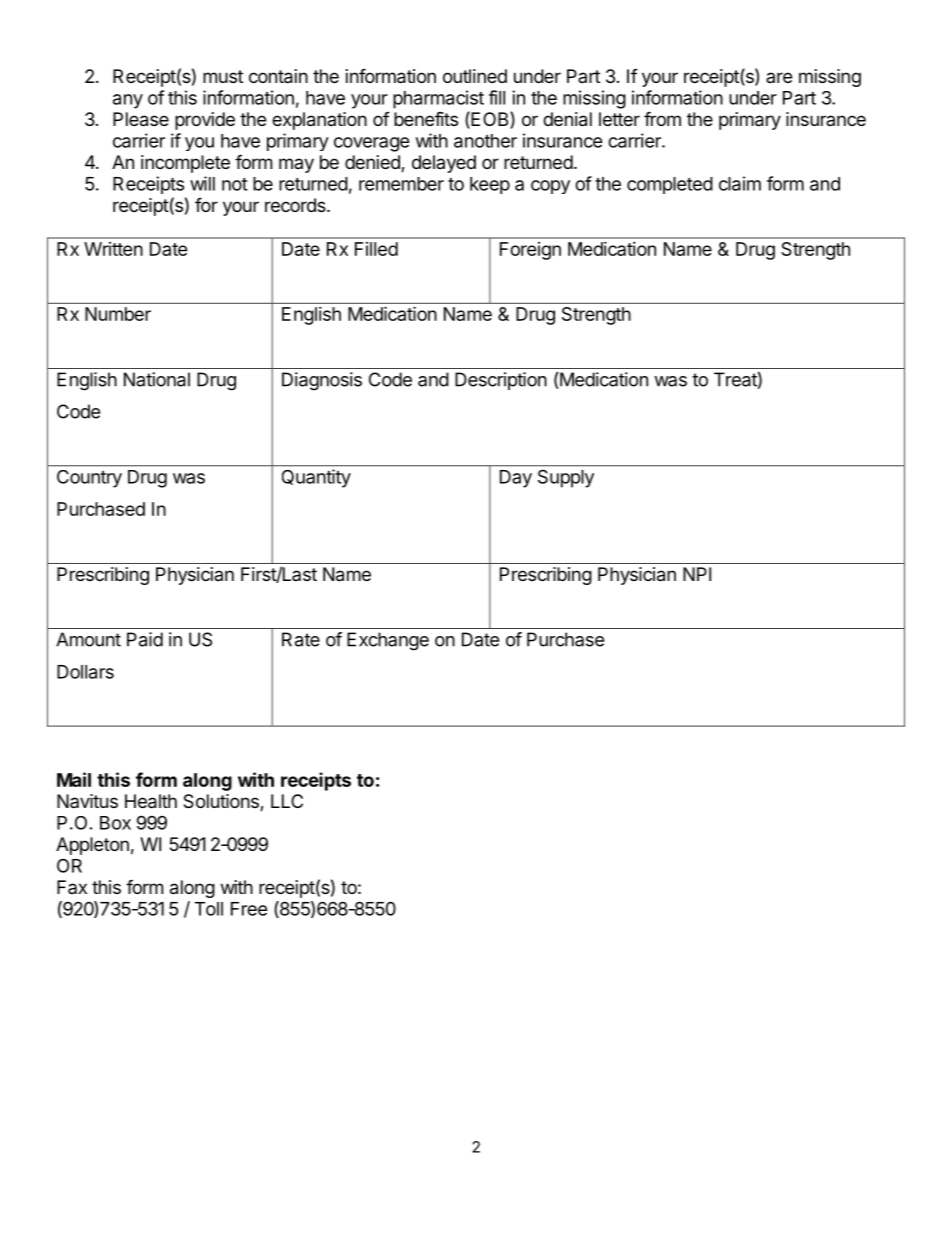  What do you see at coordinates (128, 101) in the image?
I see `any` at bounding box center [128, 101].
